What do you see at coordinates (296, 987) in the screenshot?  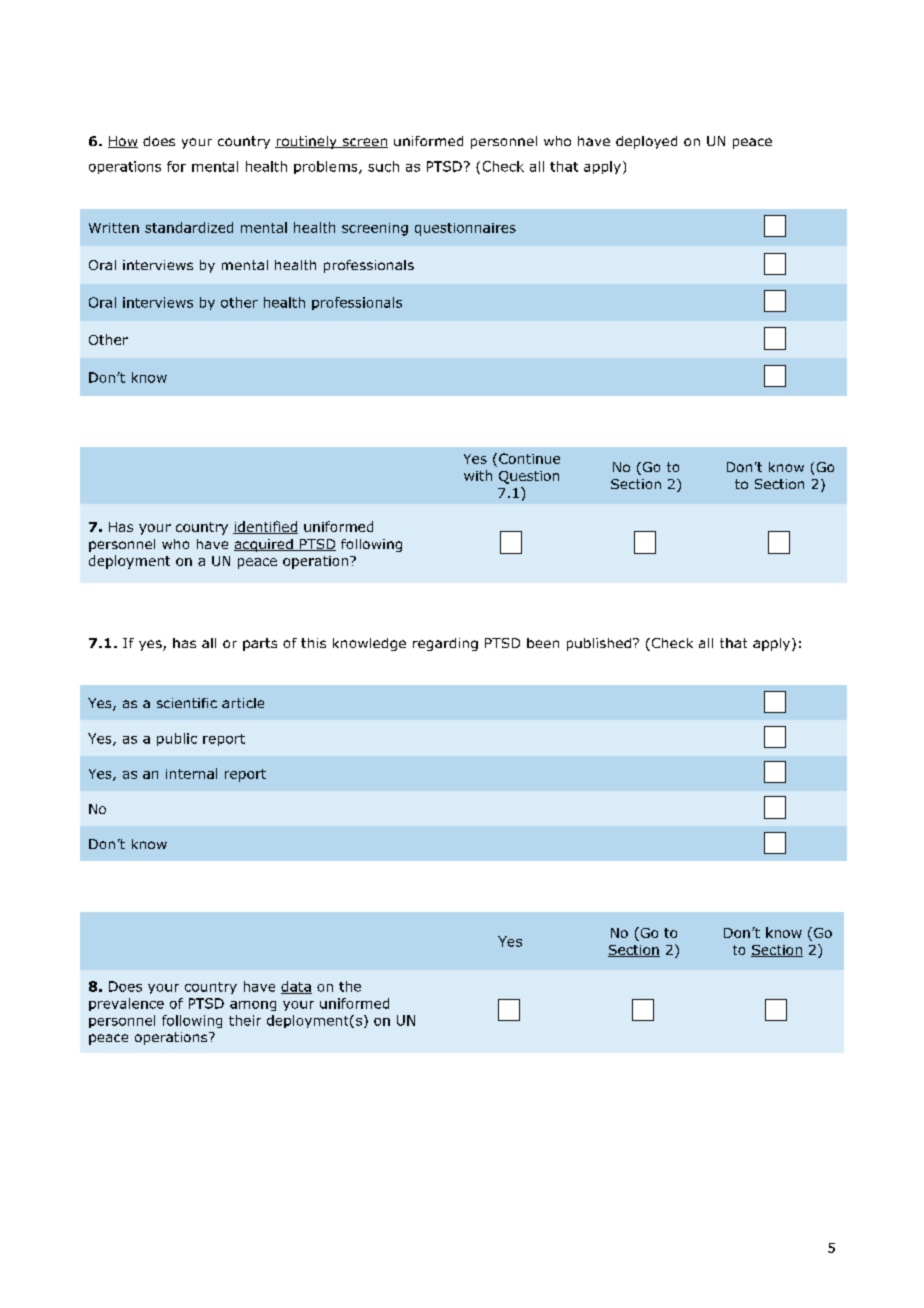 I see `data` at bounding box center [296, 987].
